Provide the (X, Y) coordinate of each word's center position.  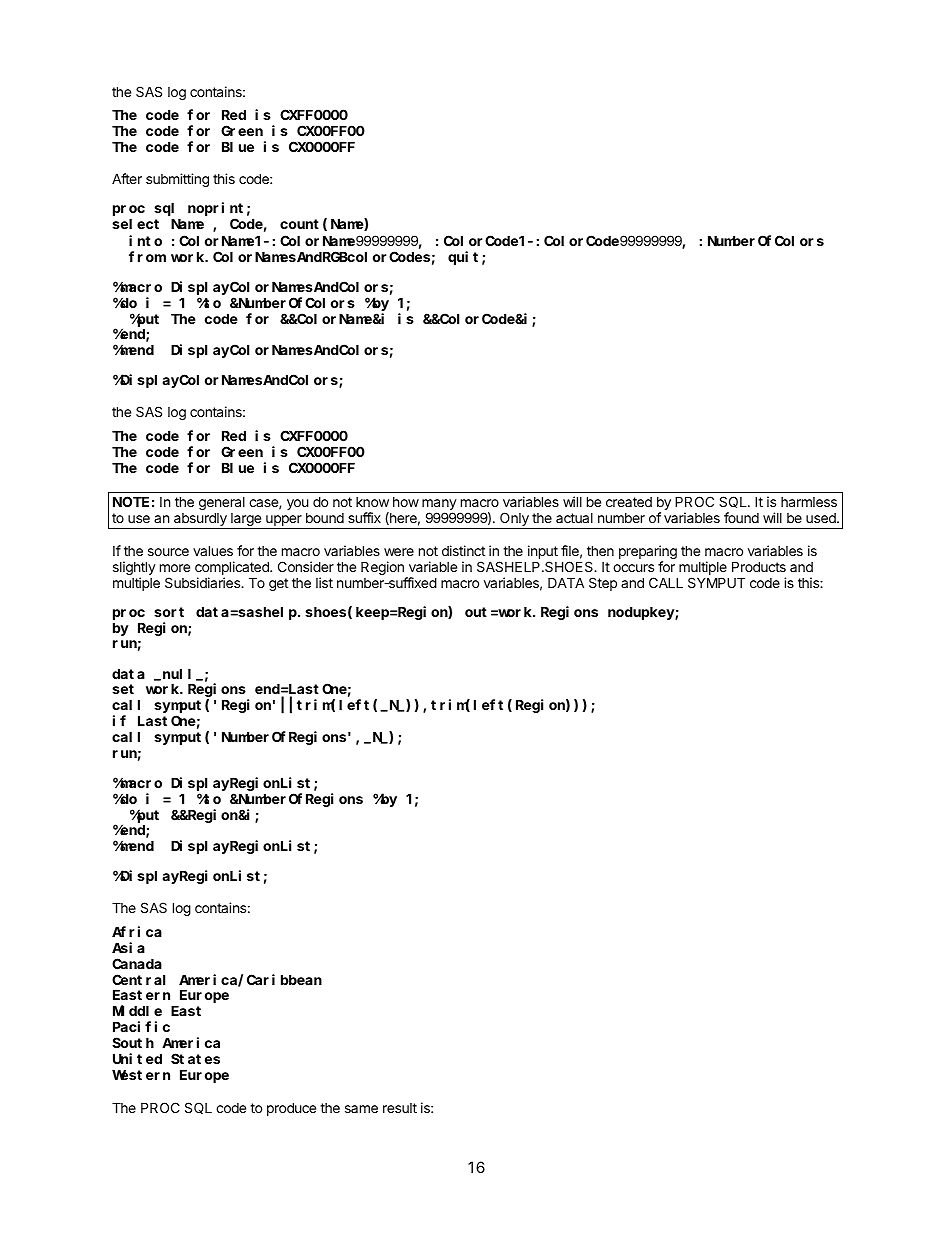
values (213, 550)
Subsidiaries (204, 582)
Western (141, 1075)
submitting (177, 180)
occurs (633, 568)
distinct (463, 550)
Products (759, 566)
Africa (137, 931)
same (361, 1109)
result (400, 1108)
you (298, 504)
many (439, 504)
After (127, 178)
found (741, 517)
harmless (809, 502)
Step (603, 584)
